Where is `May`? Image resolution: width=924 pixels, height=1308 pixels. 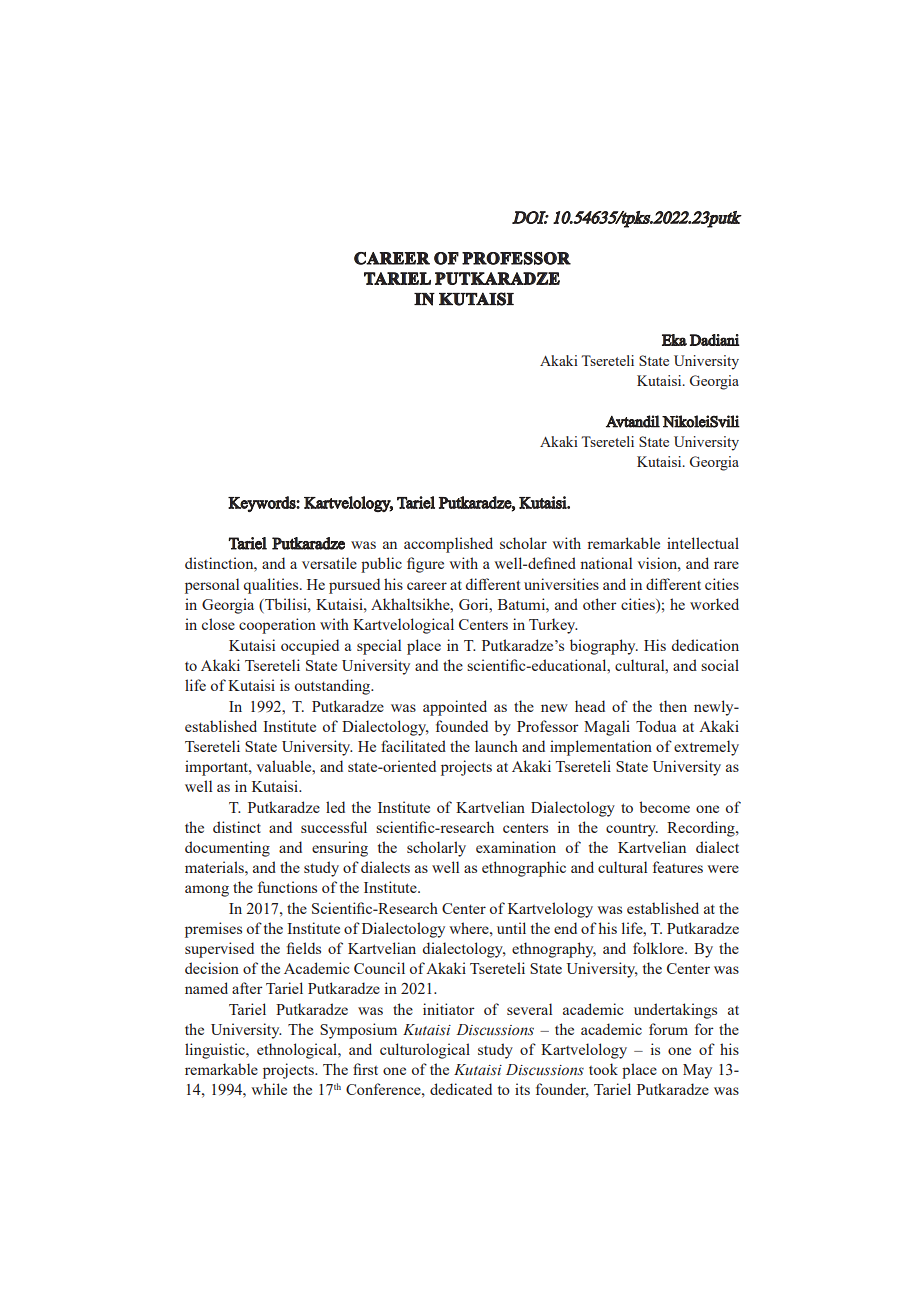 May is located at coordinates (697, 1071).
